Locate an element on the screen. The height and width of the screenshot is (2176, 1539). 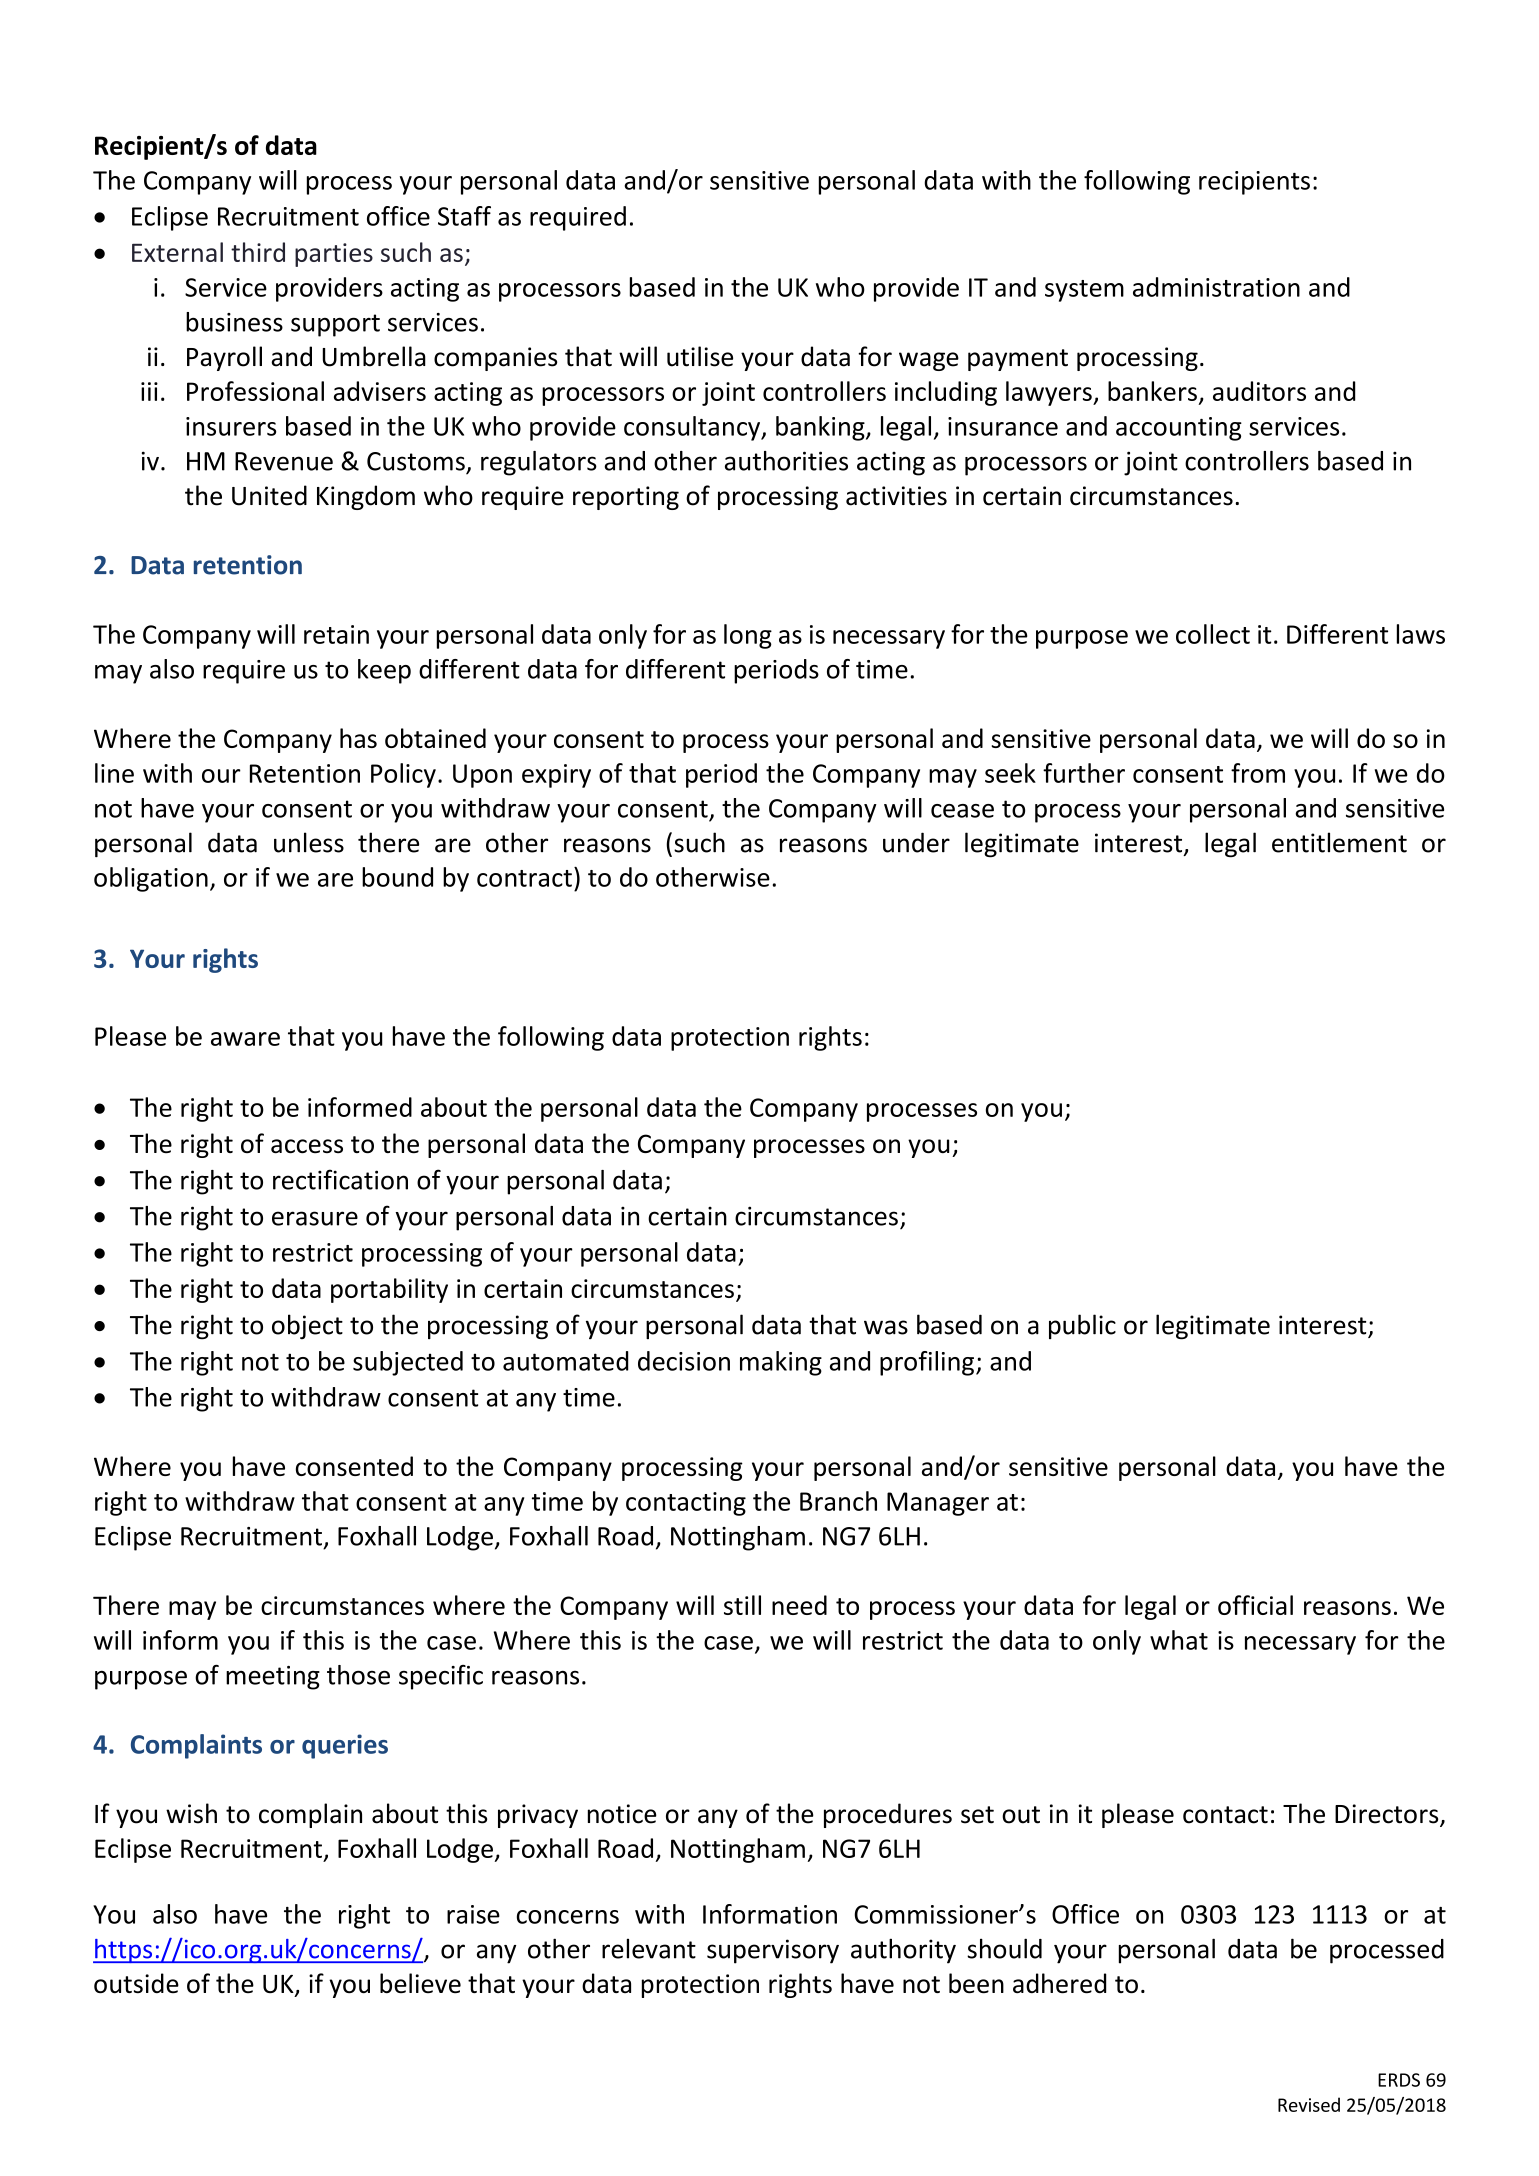
third is located at coordinates (258, 252).
